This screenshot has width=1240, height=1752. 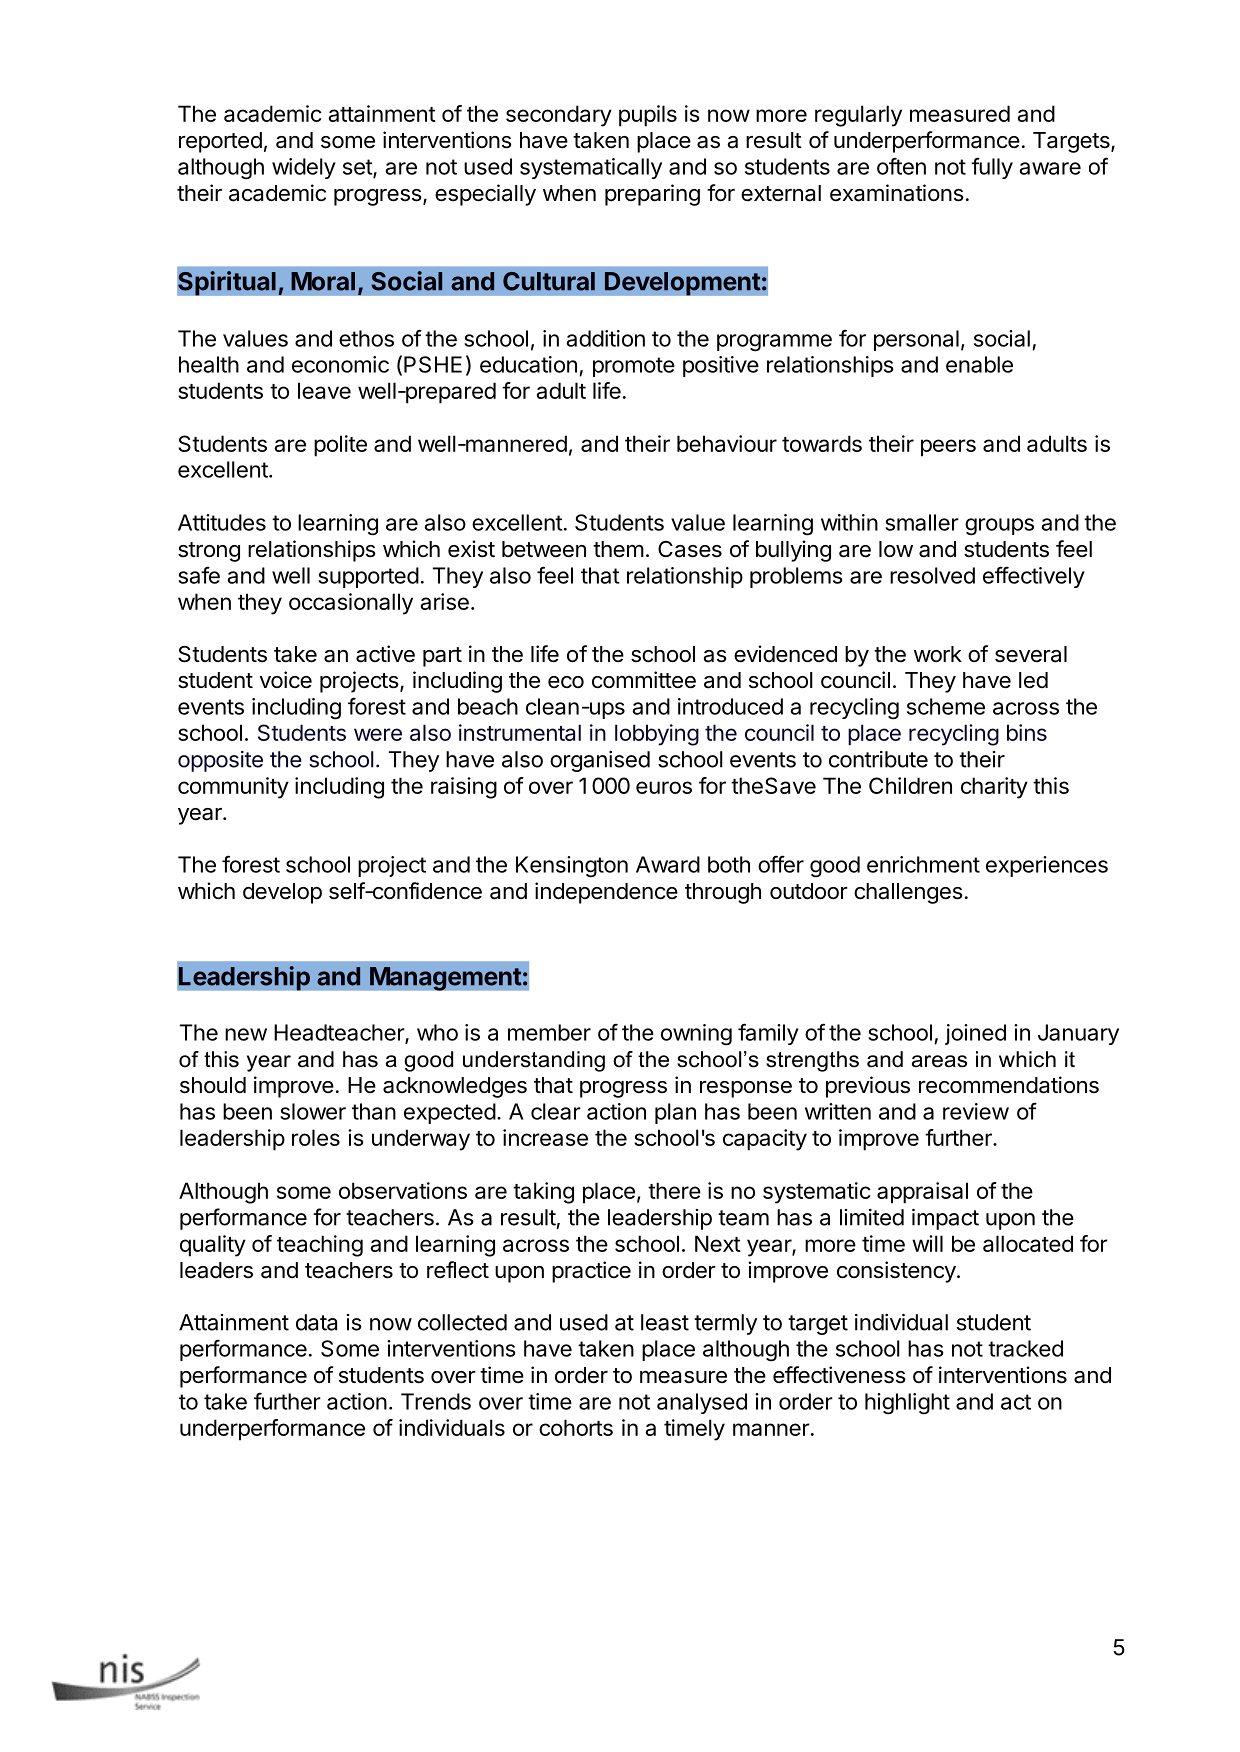 What do you see at coordinates (618, 549) in the screenshot?
I see `them` at bounding box center [618, 549].
